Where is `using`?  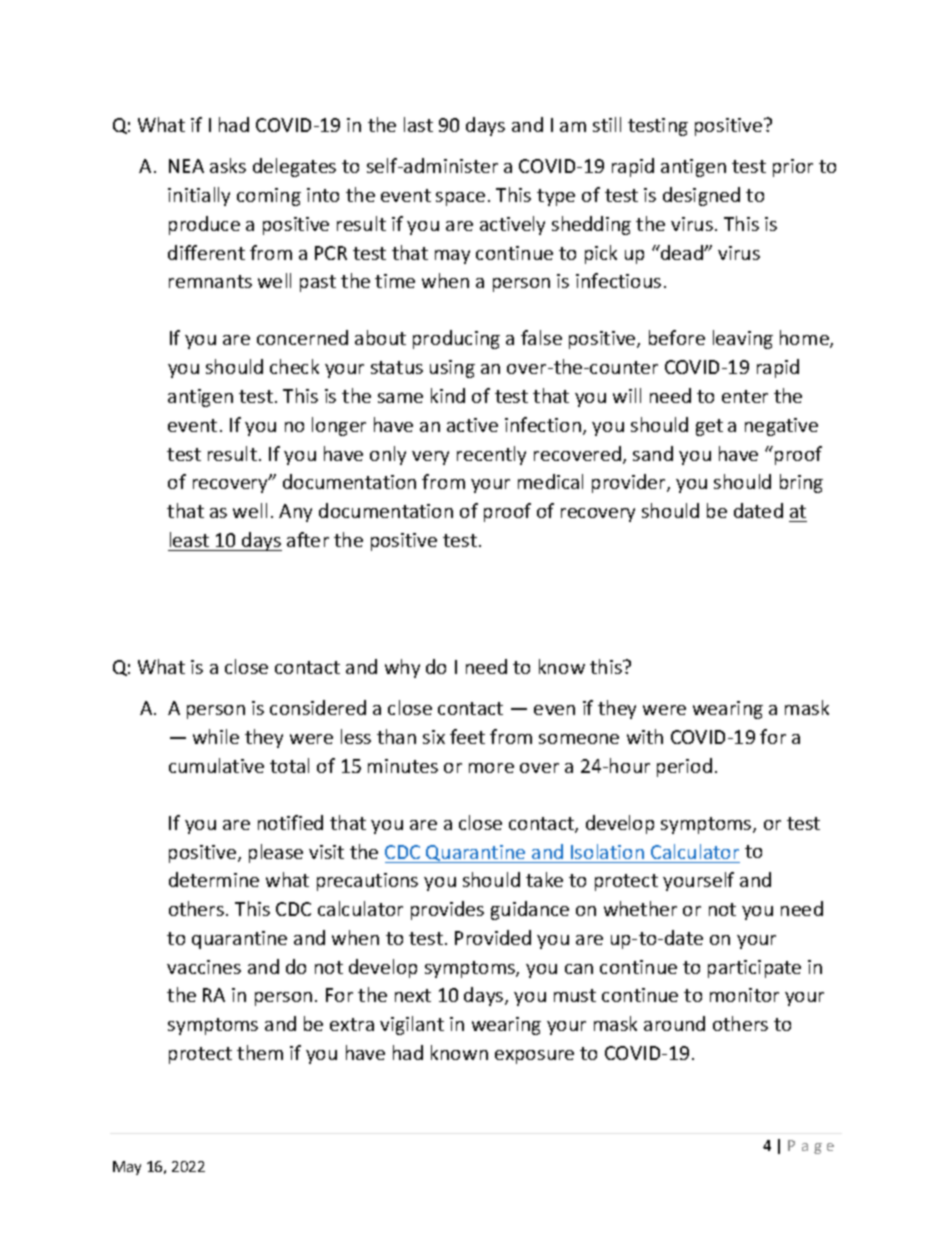
using is located at coordinates (452, 369).
